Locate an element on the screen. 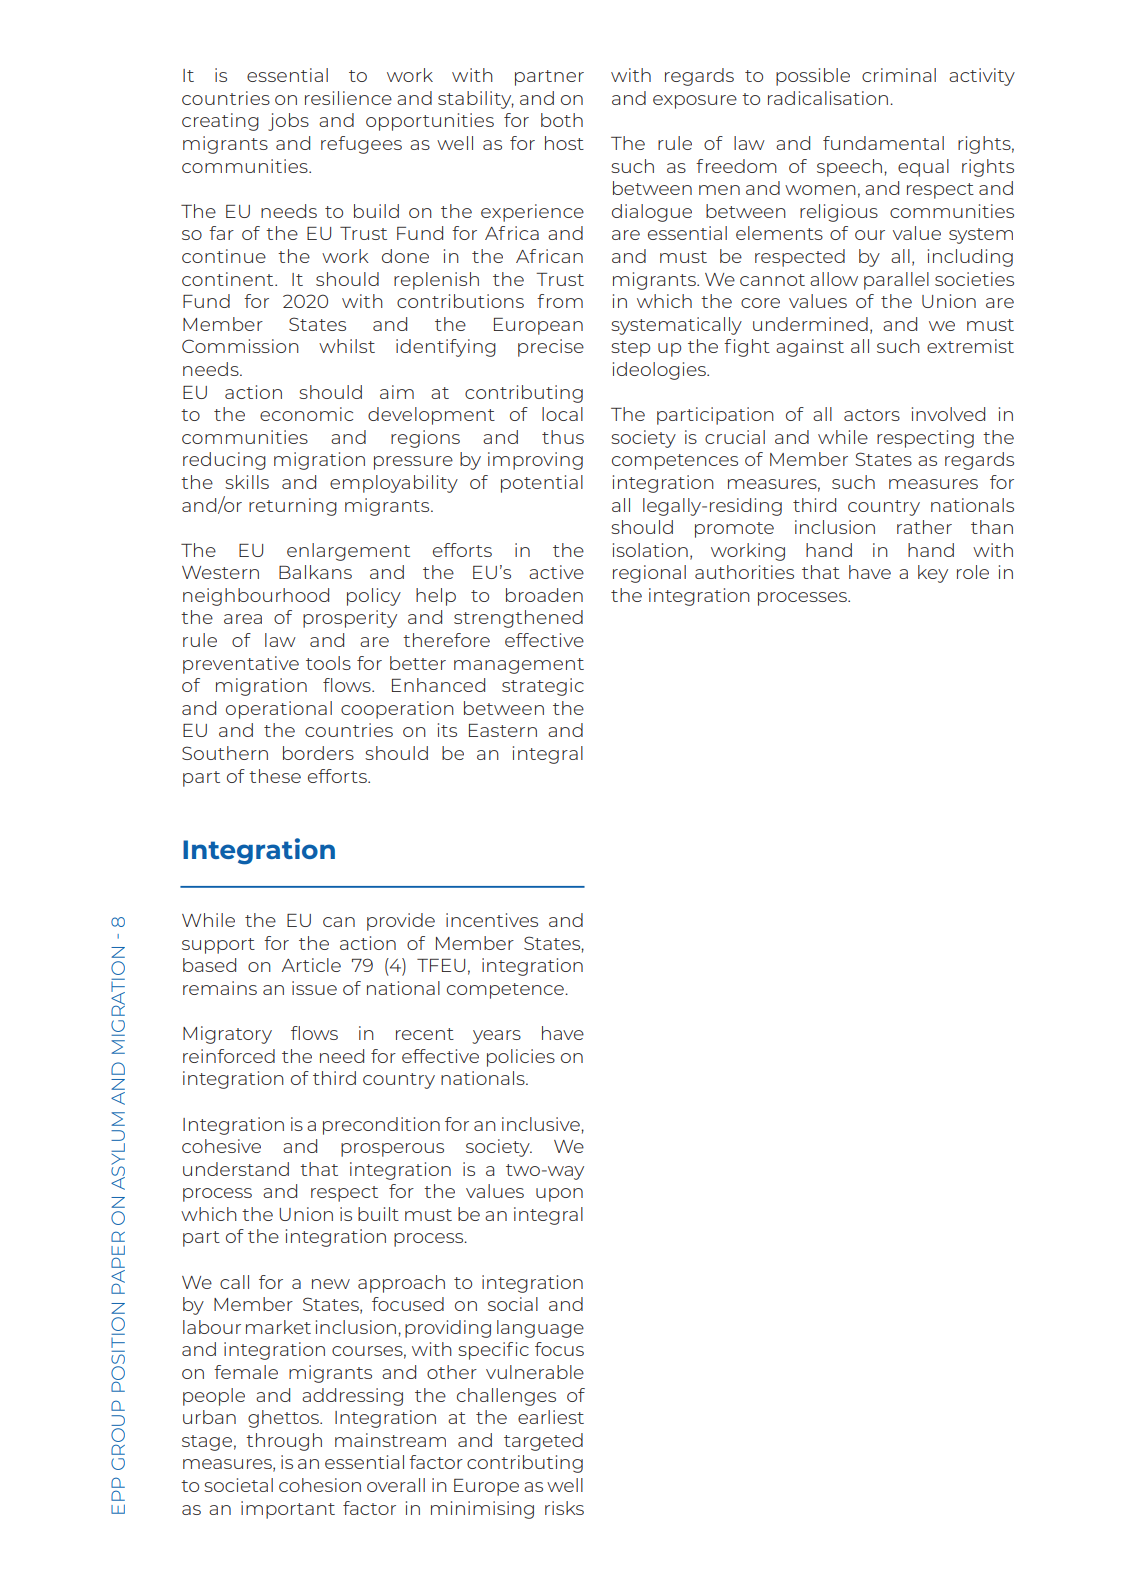 The image size is (1121, 1585). both is located at coordinates (562, 120).
